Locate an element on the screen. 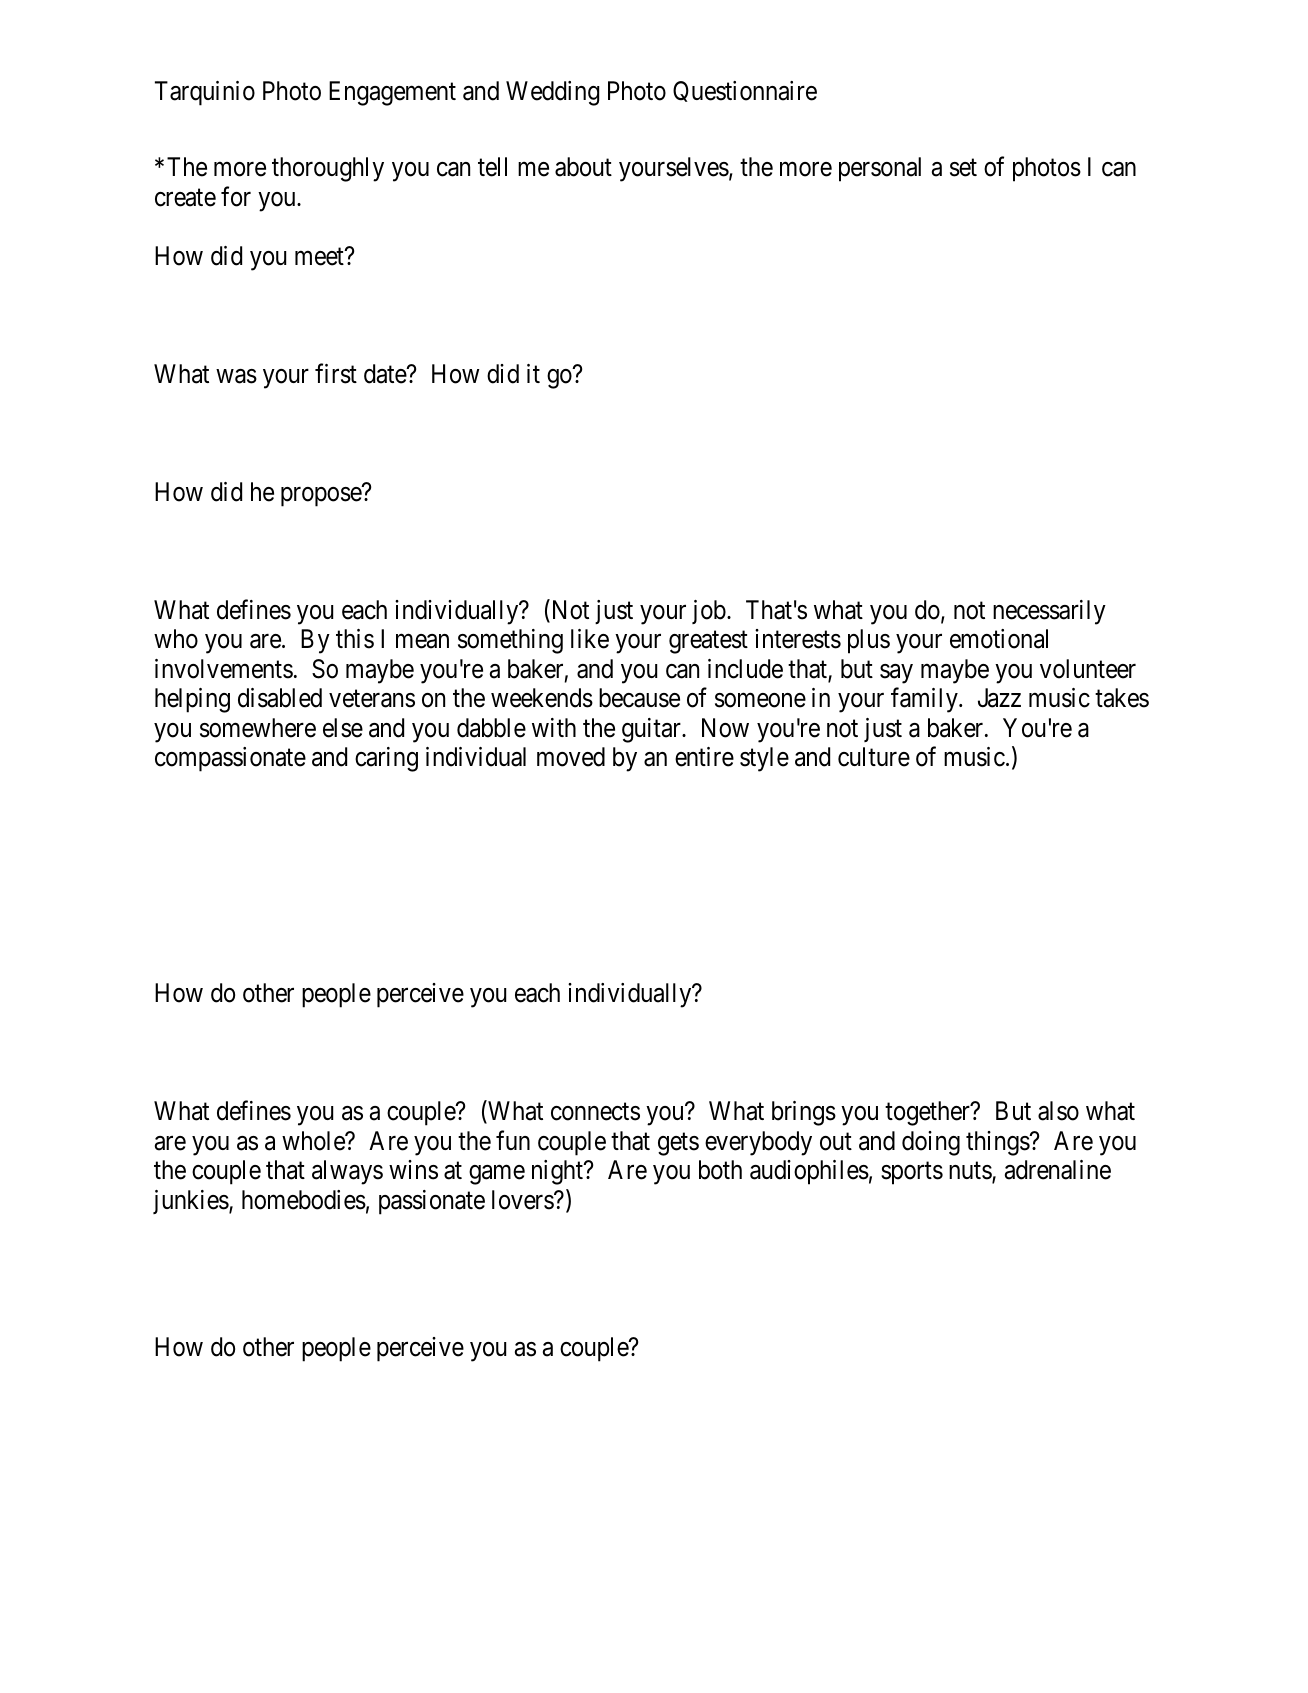  about is located at coordinates (583, 167).
